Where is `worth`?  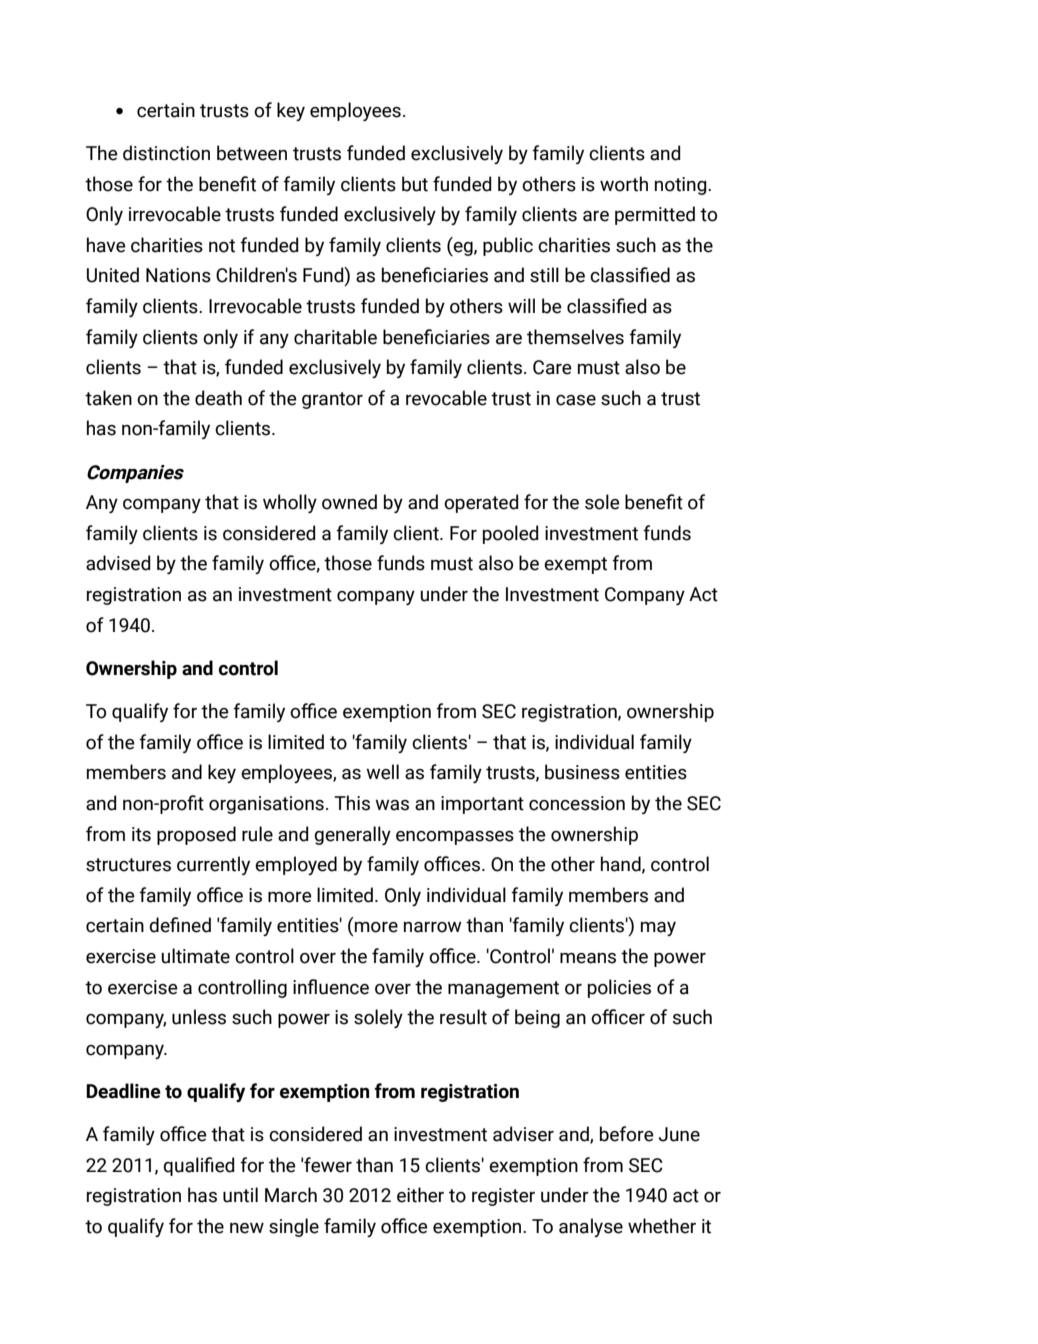
worth is located at coordinates (624, 184).
